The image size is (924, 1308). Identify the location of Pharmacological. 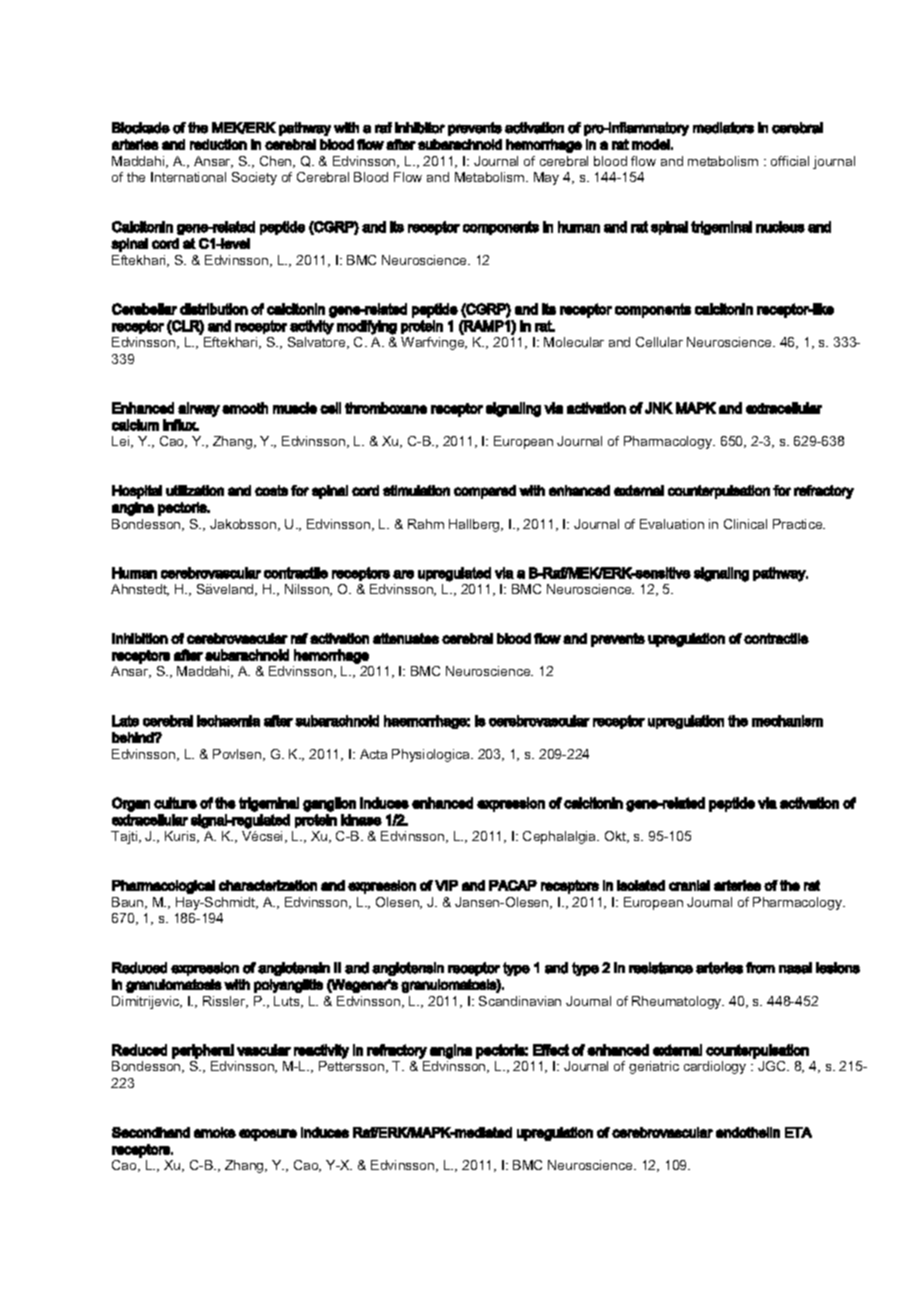
(163, 887).
